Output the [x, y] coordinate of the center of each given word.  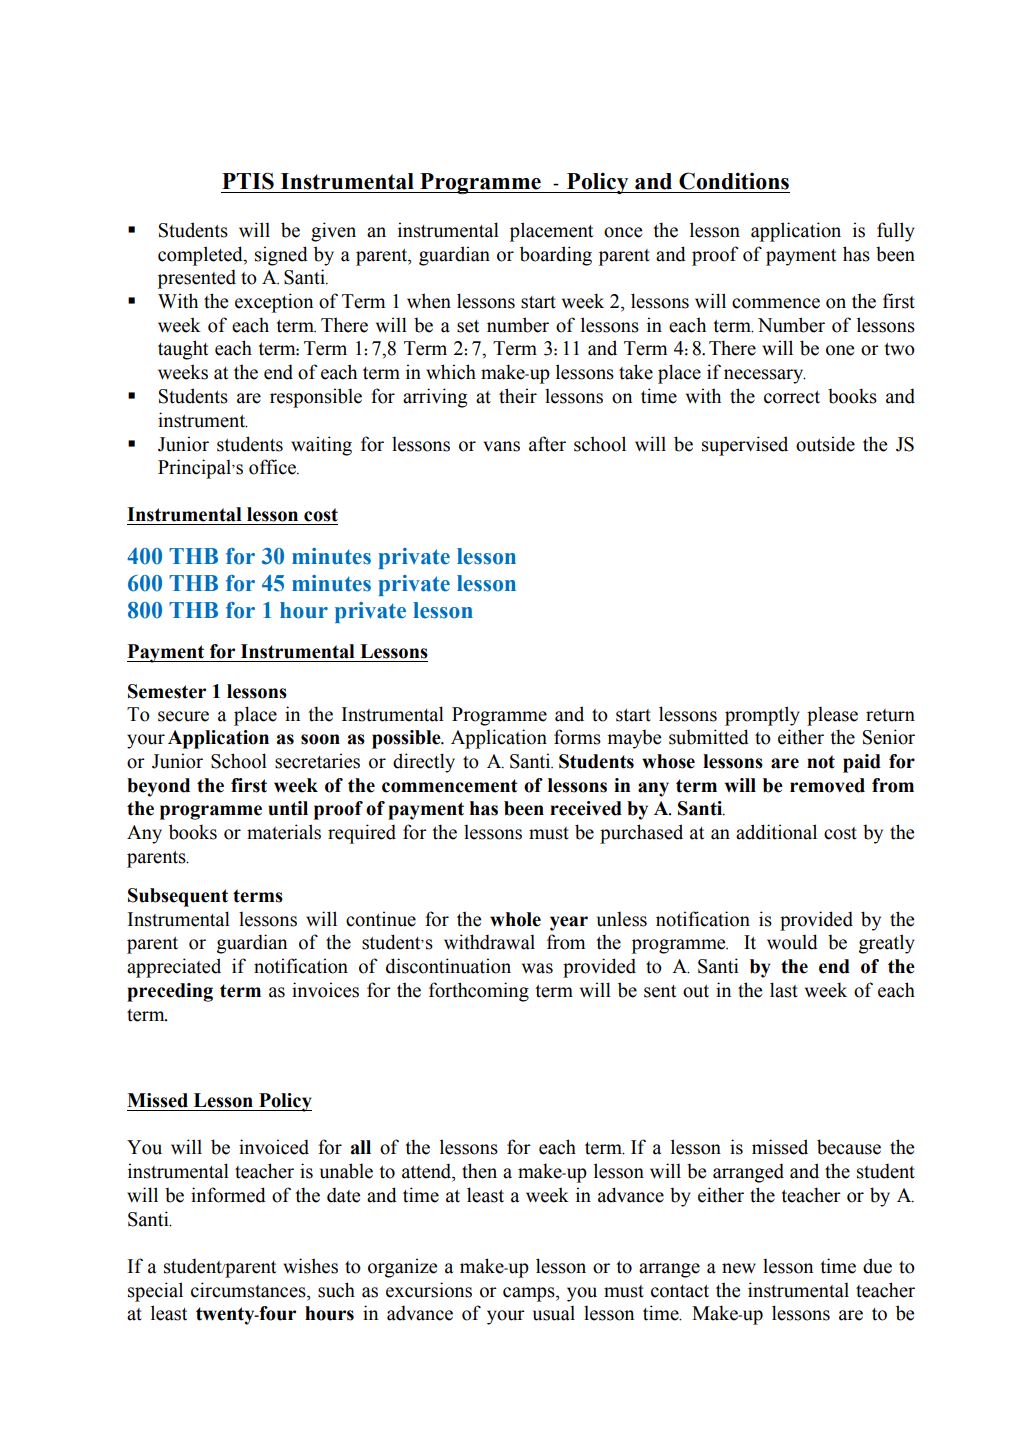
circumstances [249, 1290]
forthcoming [479, 992]
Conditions [734, 181]
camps [530, 1294]
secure [183, 716]
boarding [556, 256]
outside [825, 444]
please [832, 716]
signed [281, 256]
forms [577, 737]
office [273, 467]
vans [501, 446]
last [784, 990]
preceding [170, 992]
